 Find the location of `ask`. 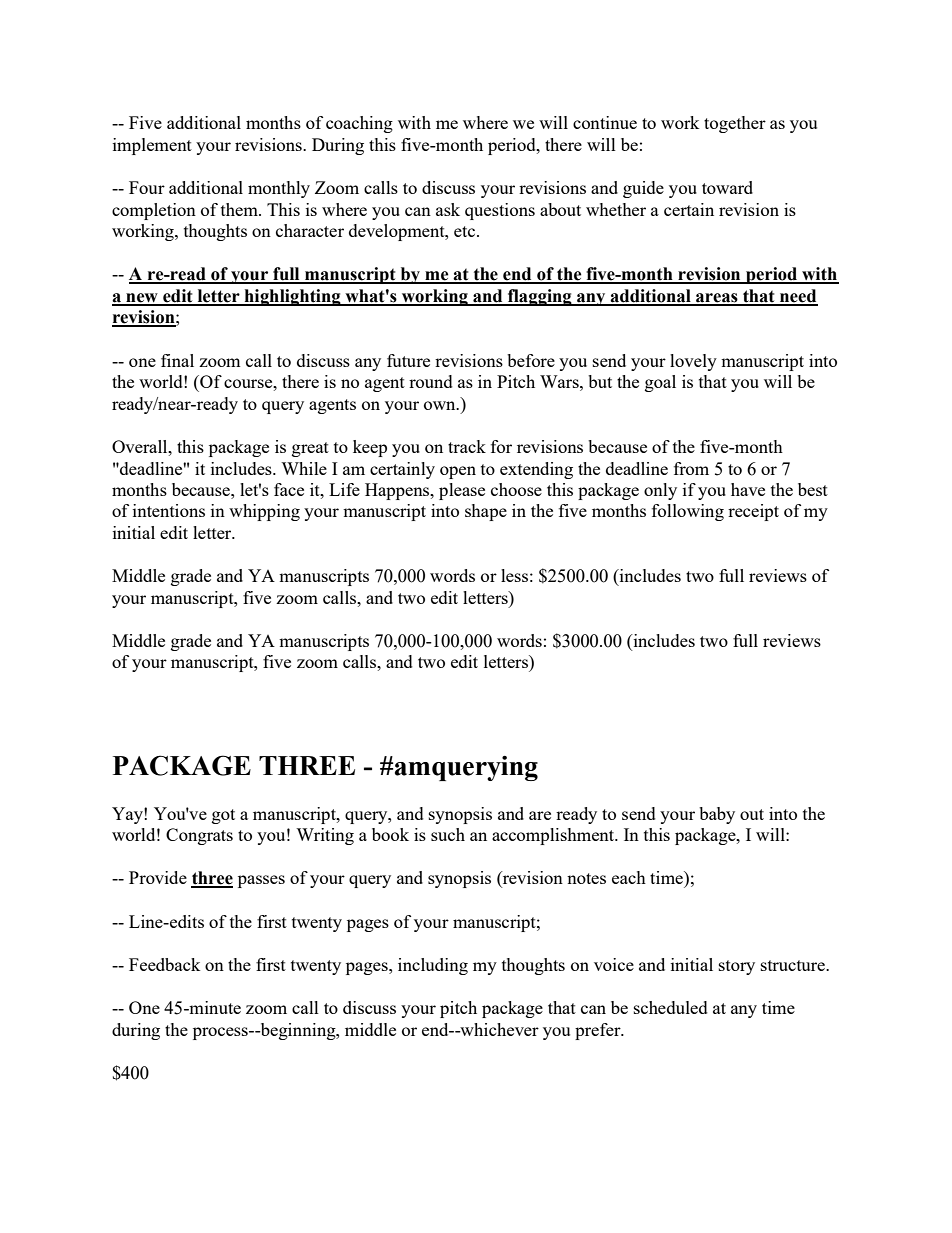

ask is located at coordinates (448, 209).
